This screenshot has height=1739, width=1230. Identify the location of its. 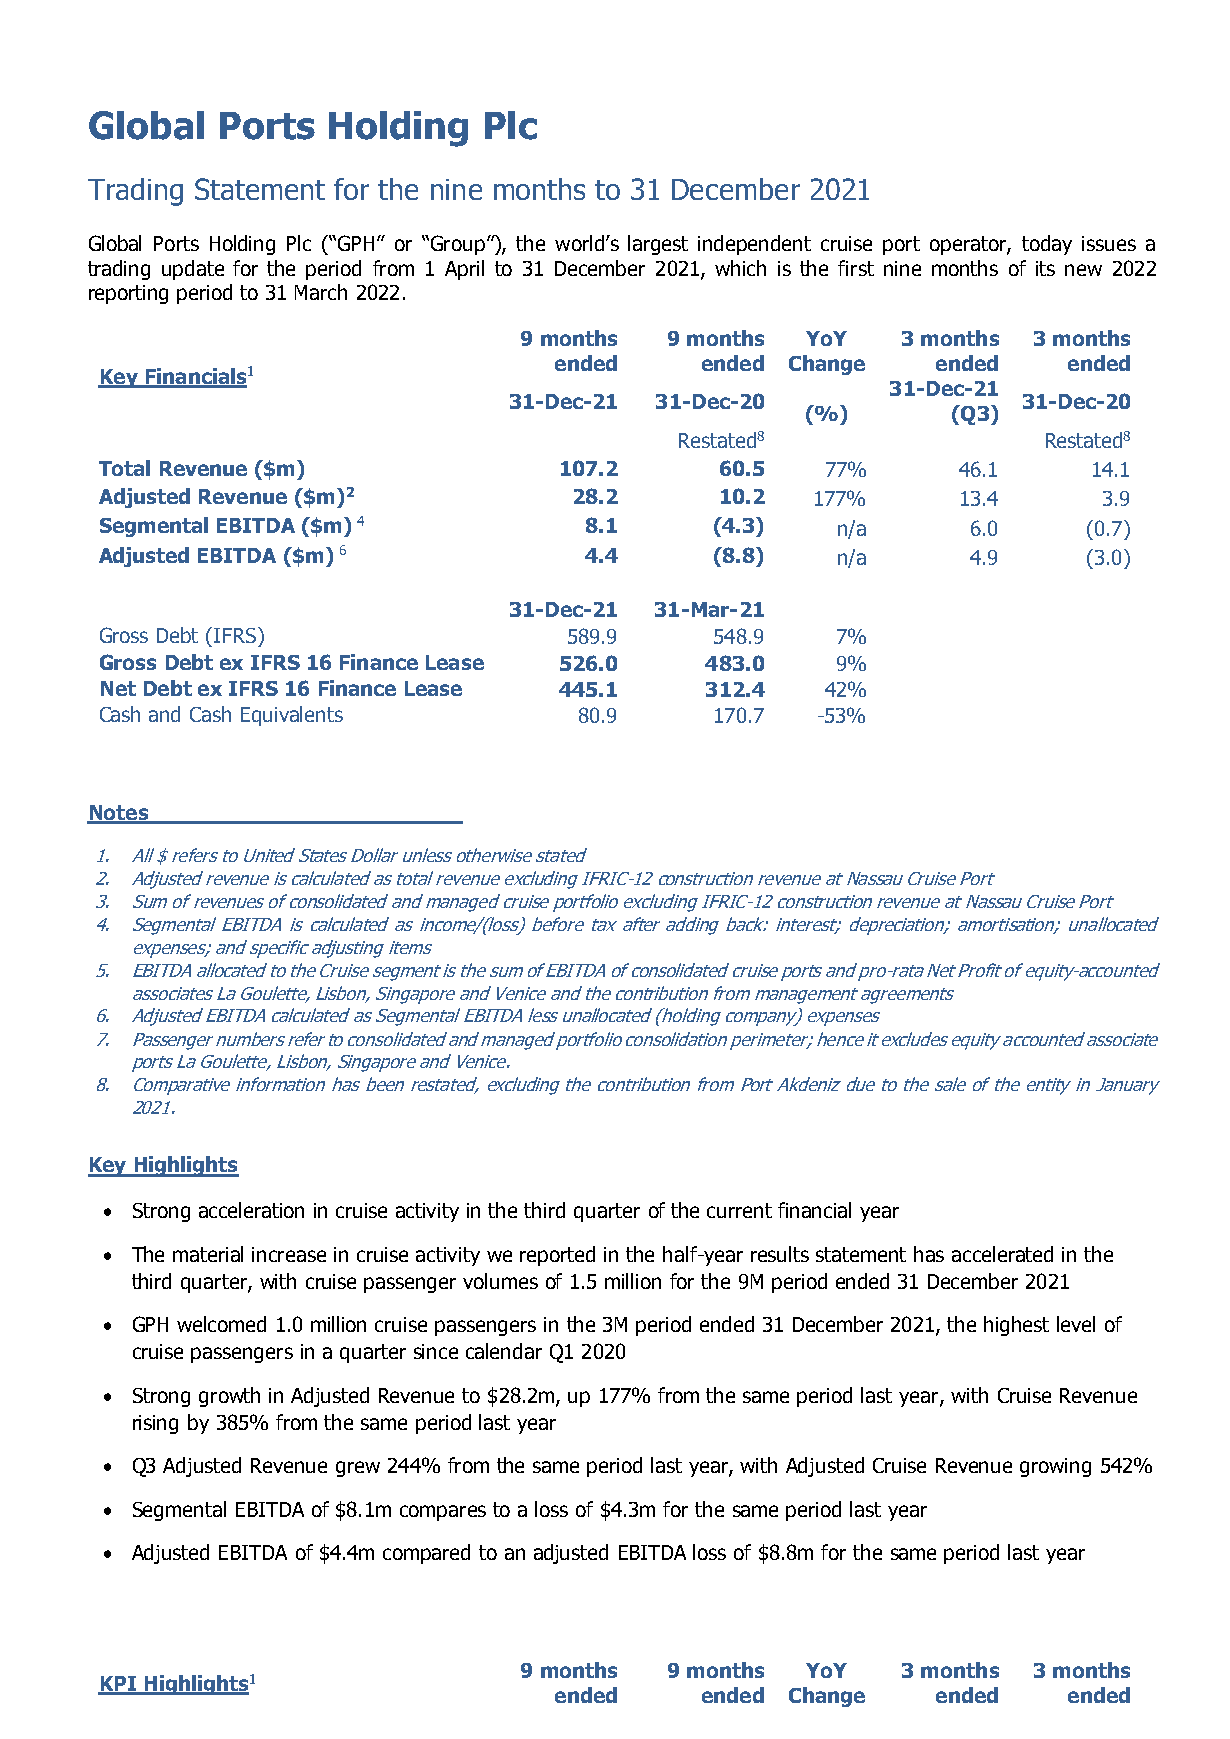
(1045, 268).
